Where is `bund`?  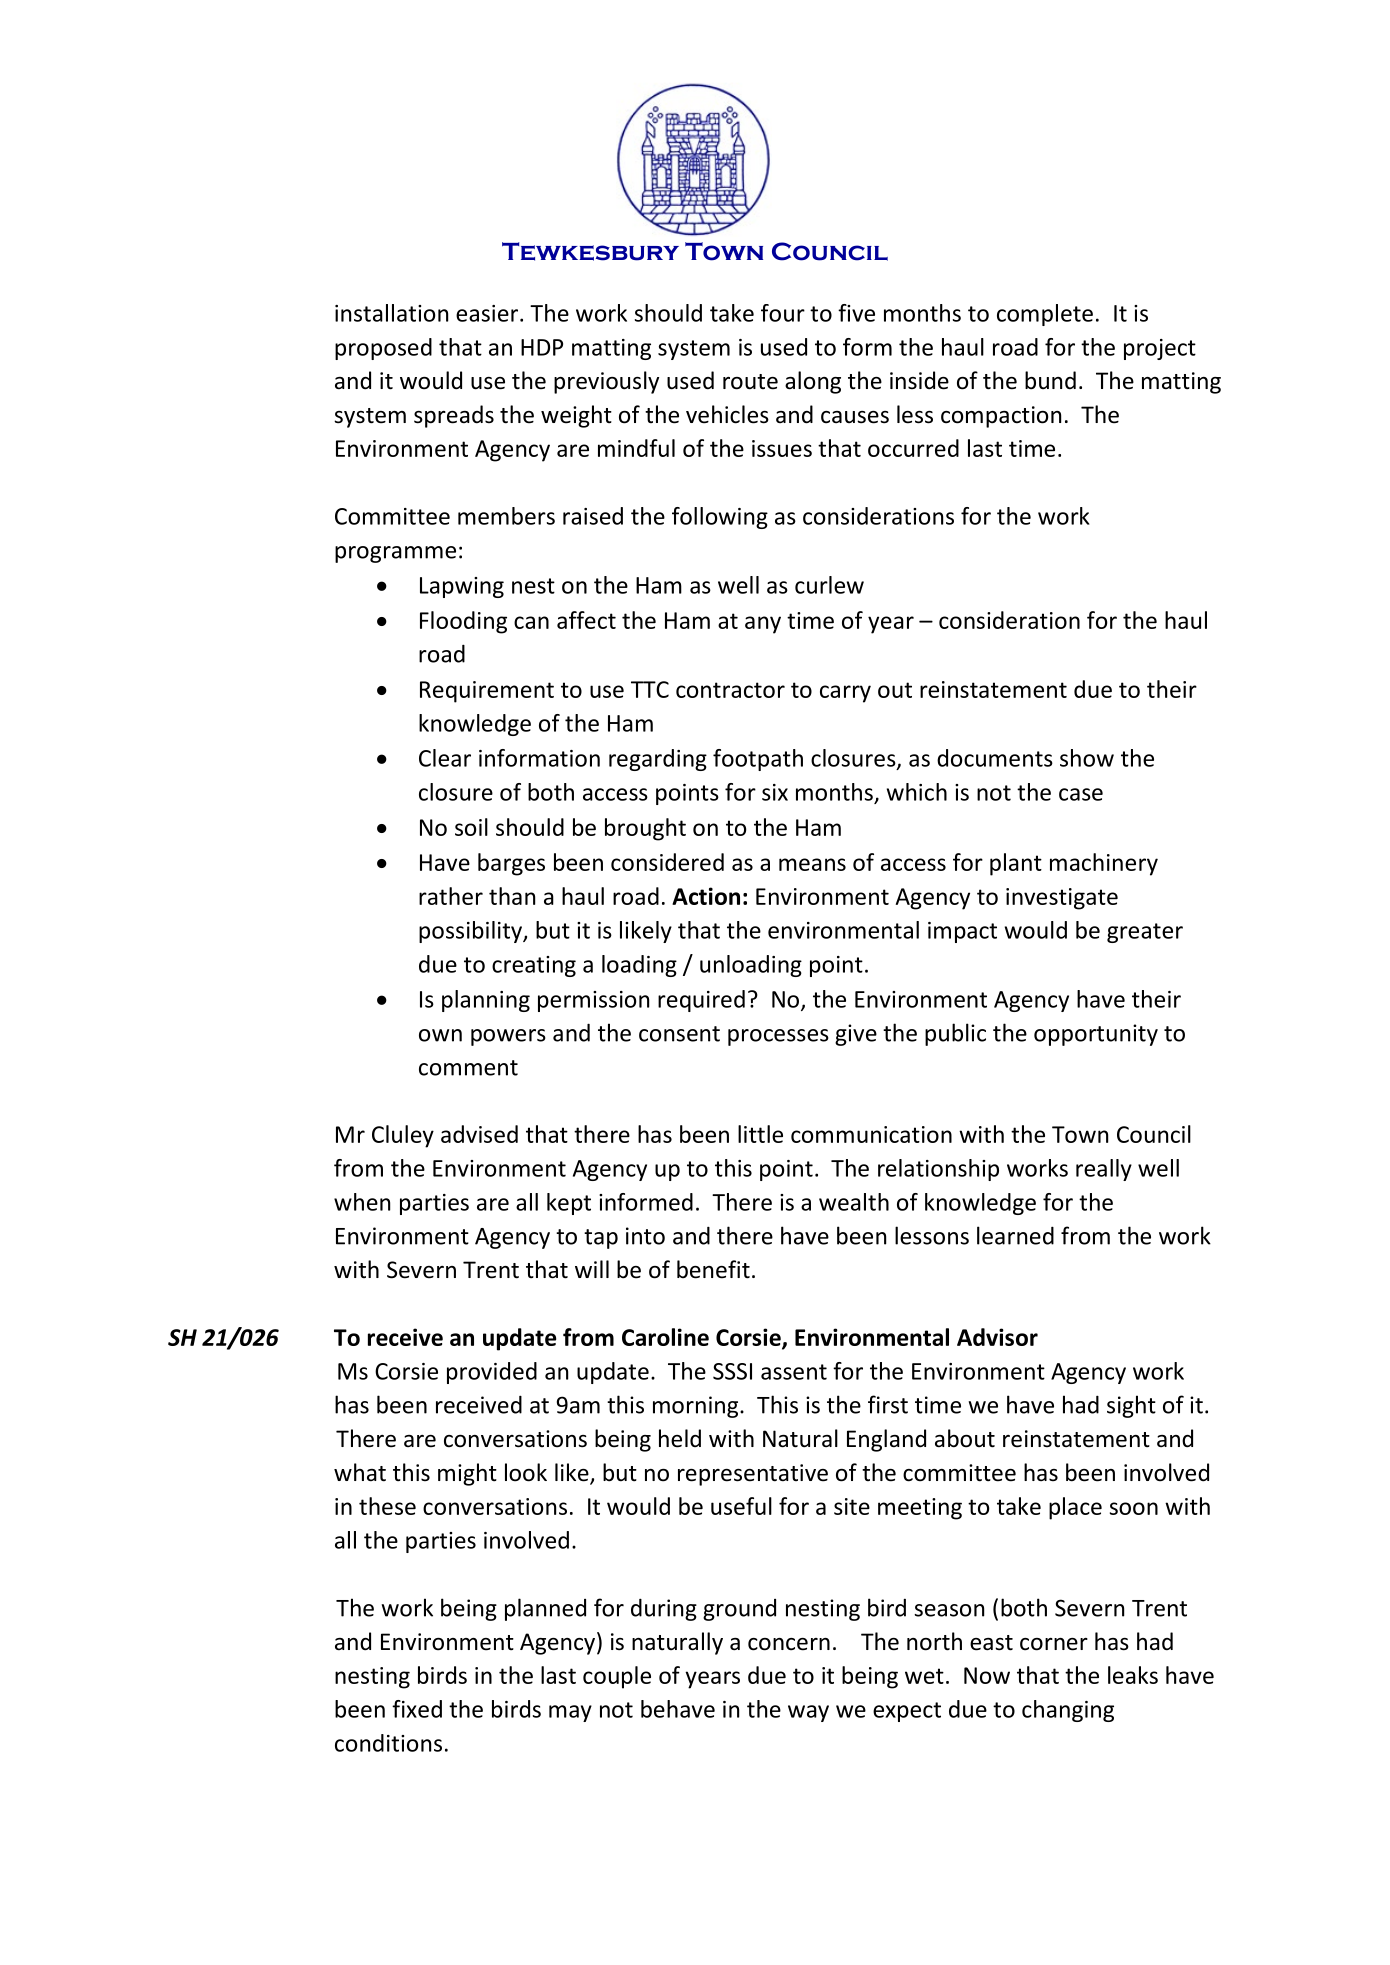
bund is located at coordinates (1050, 380).
